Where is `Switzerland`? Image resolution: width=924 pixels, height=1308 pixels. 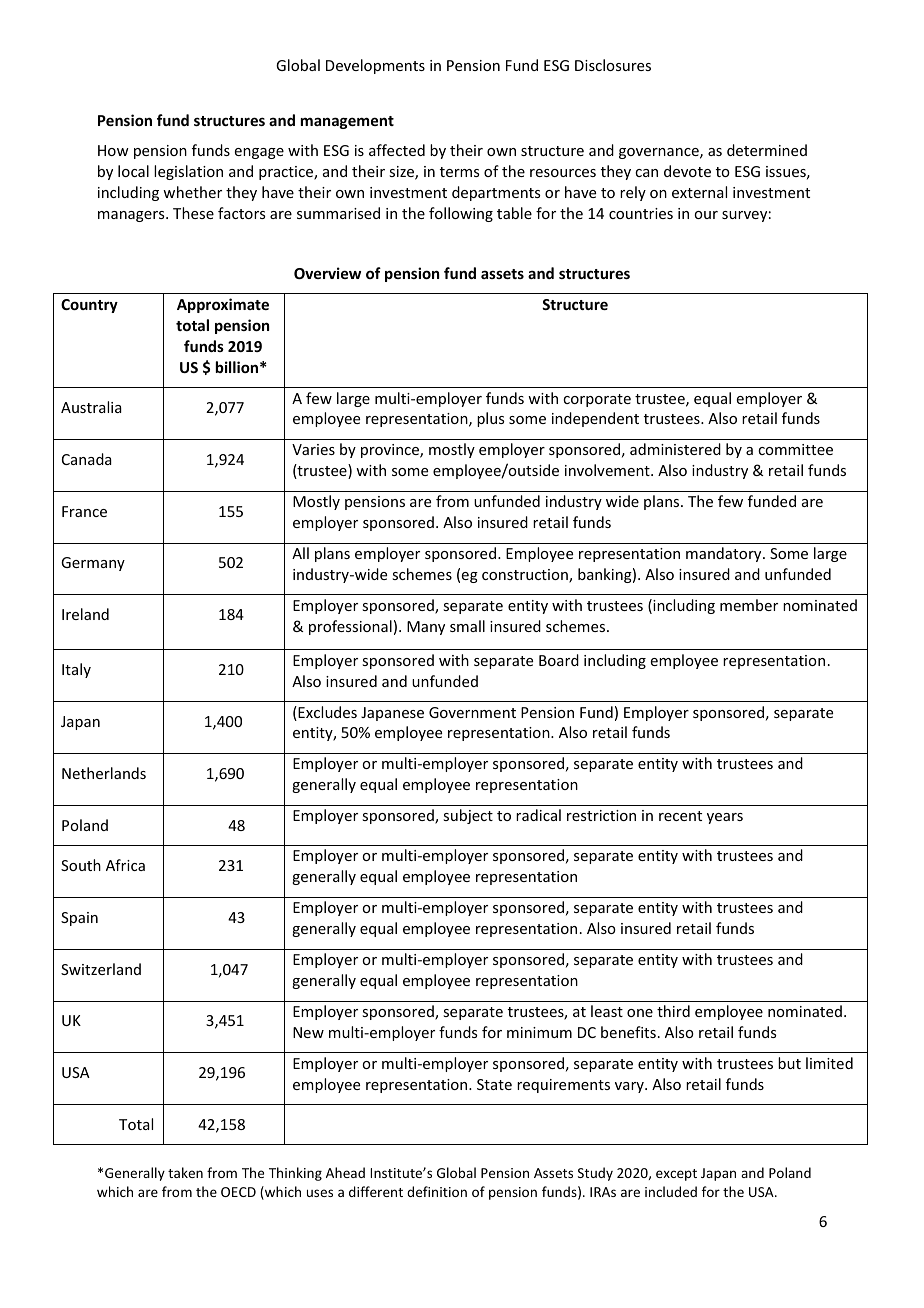 Switzerland is located at coordinates (101, 969).
